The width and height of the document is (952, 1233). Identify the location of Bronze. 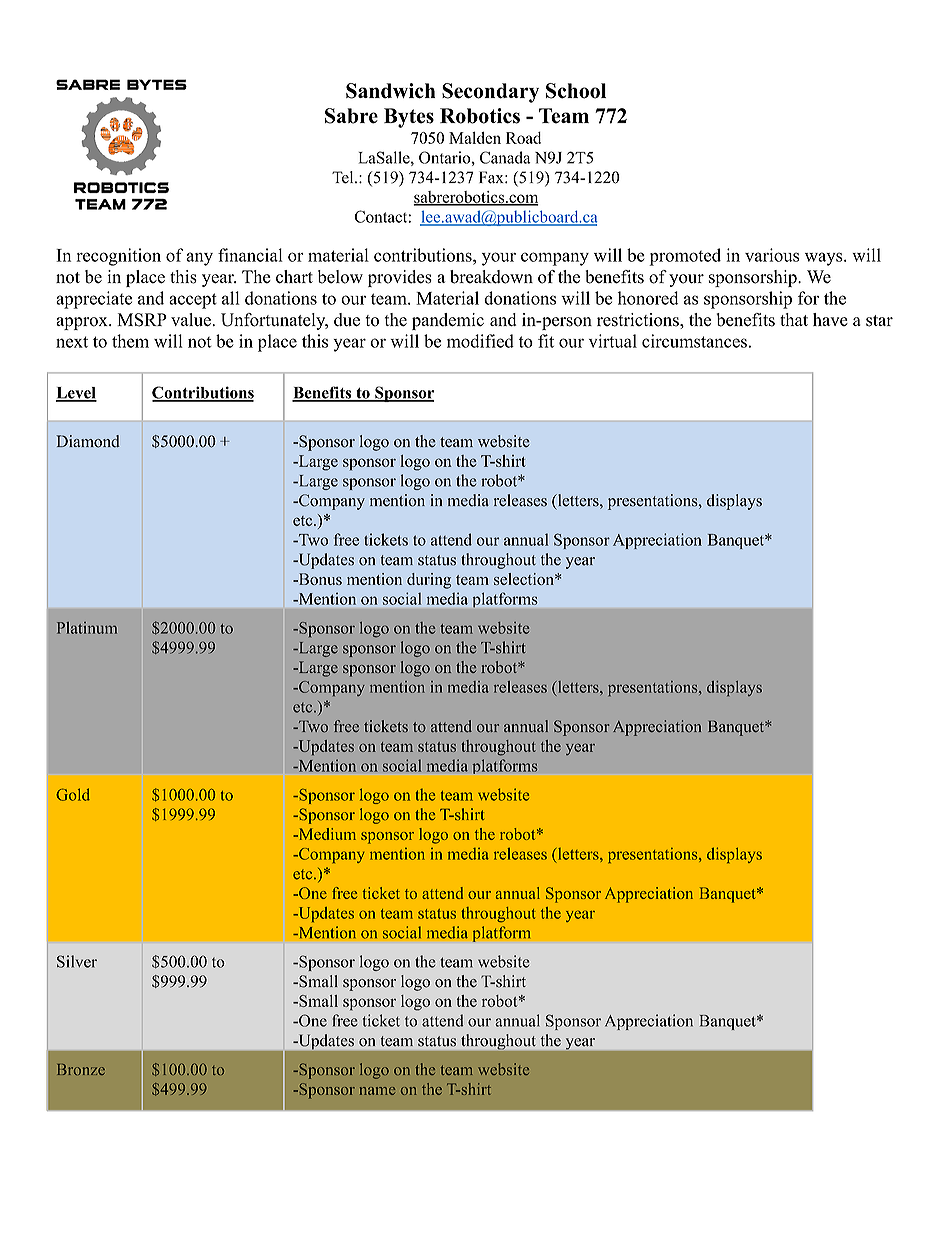
(81, 1069).
